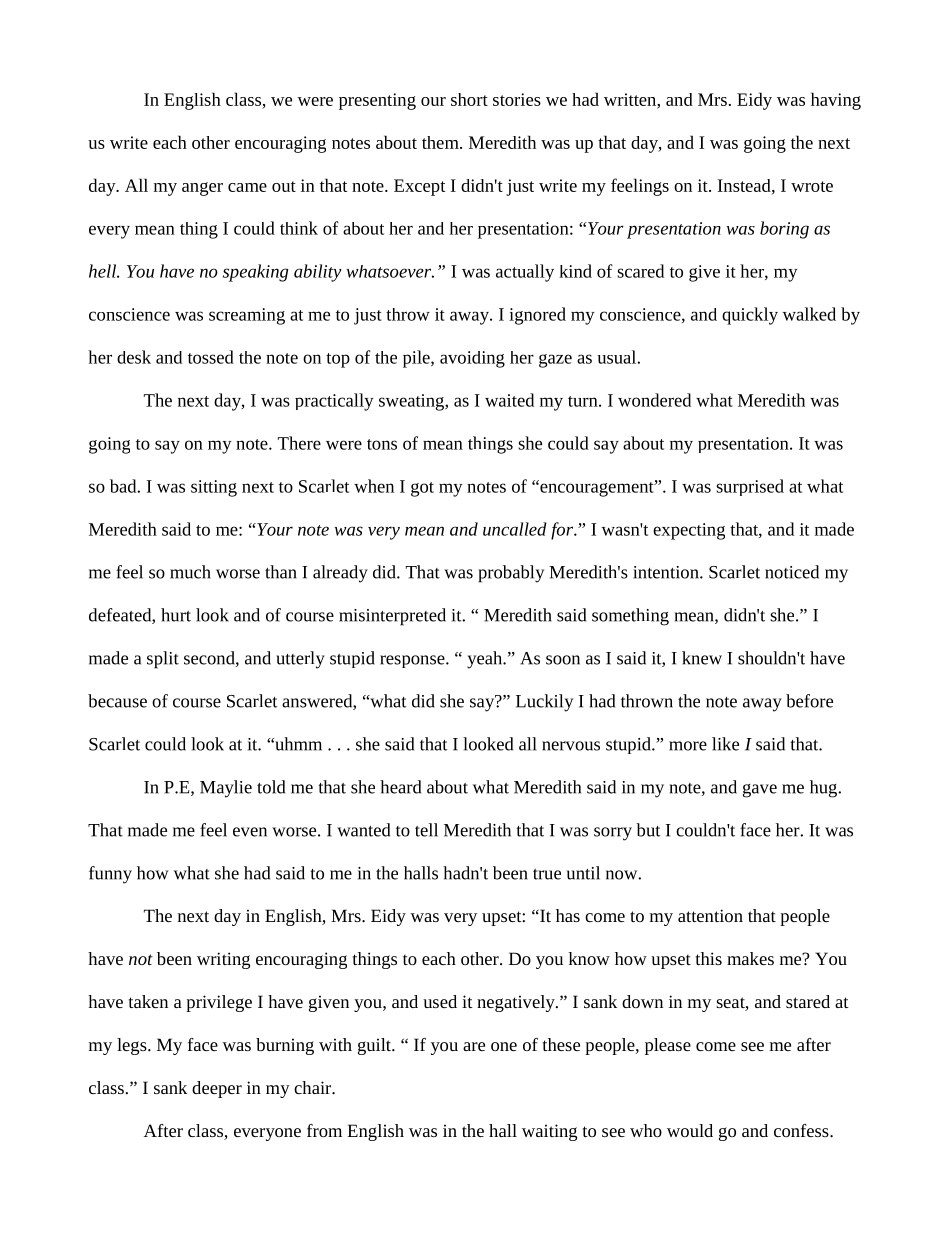 This screenshot has width=952, height=1233. I want to click on told, so click(271, 787).
